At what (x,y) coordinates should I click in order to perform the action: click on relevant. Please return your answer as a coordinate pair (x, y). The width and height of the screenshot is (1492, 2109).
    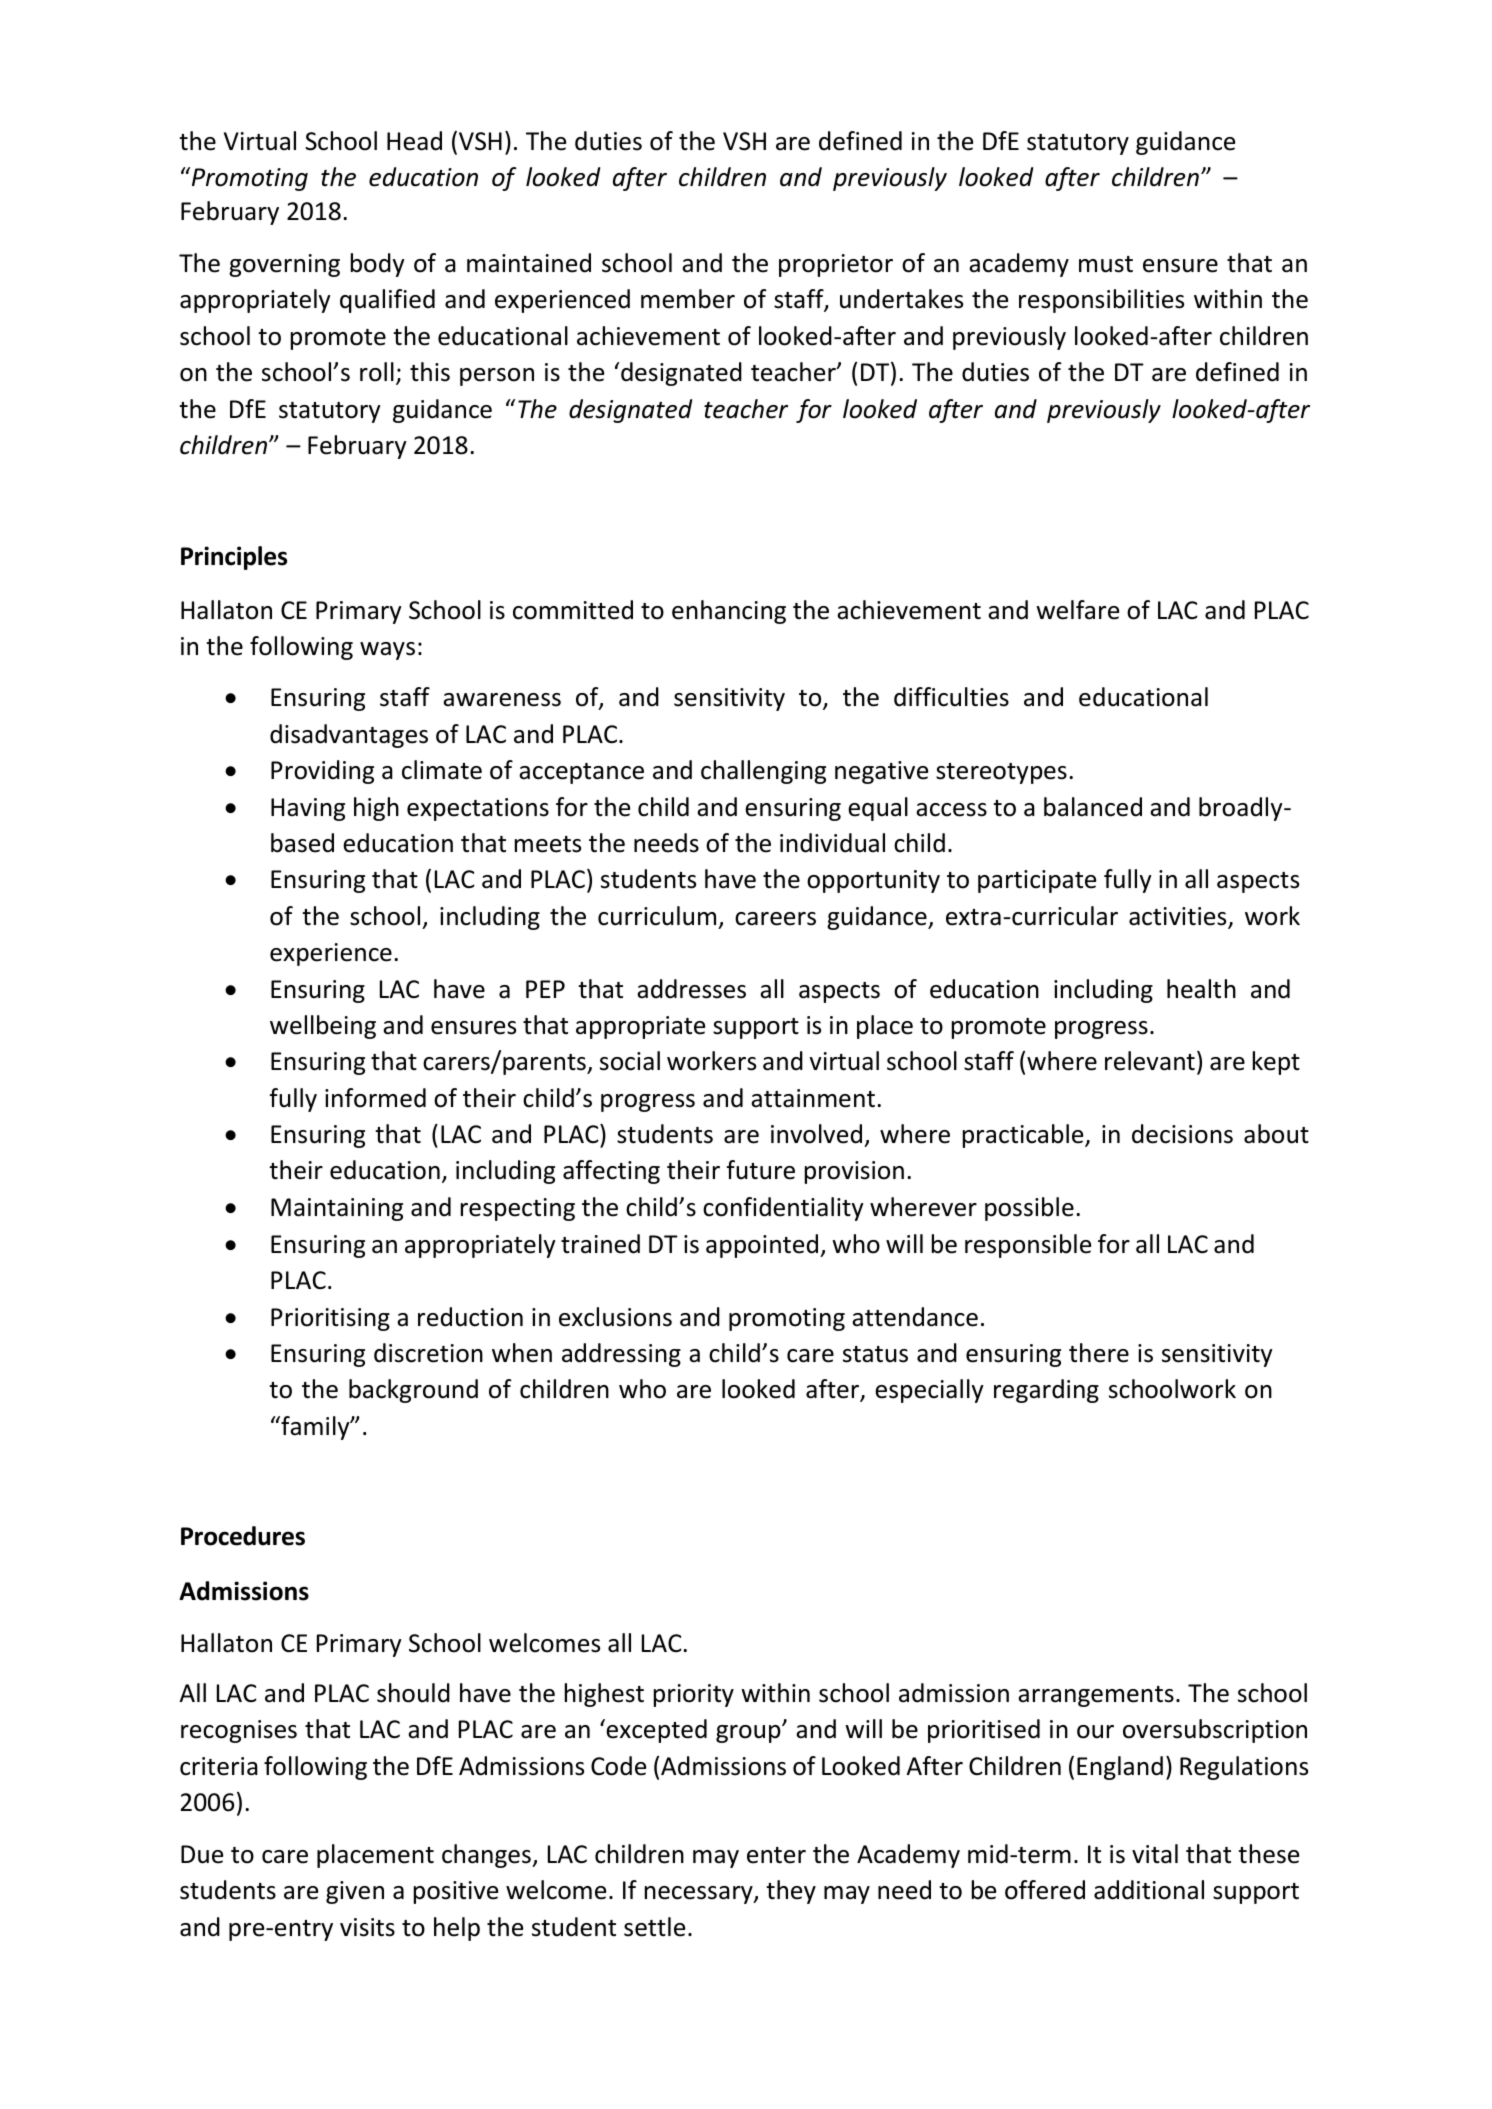
    Looking at the image, I should click on (1150, 1061).
